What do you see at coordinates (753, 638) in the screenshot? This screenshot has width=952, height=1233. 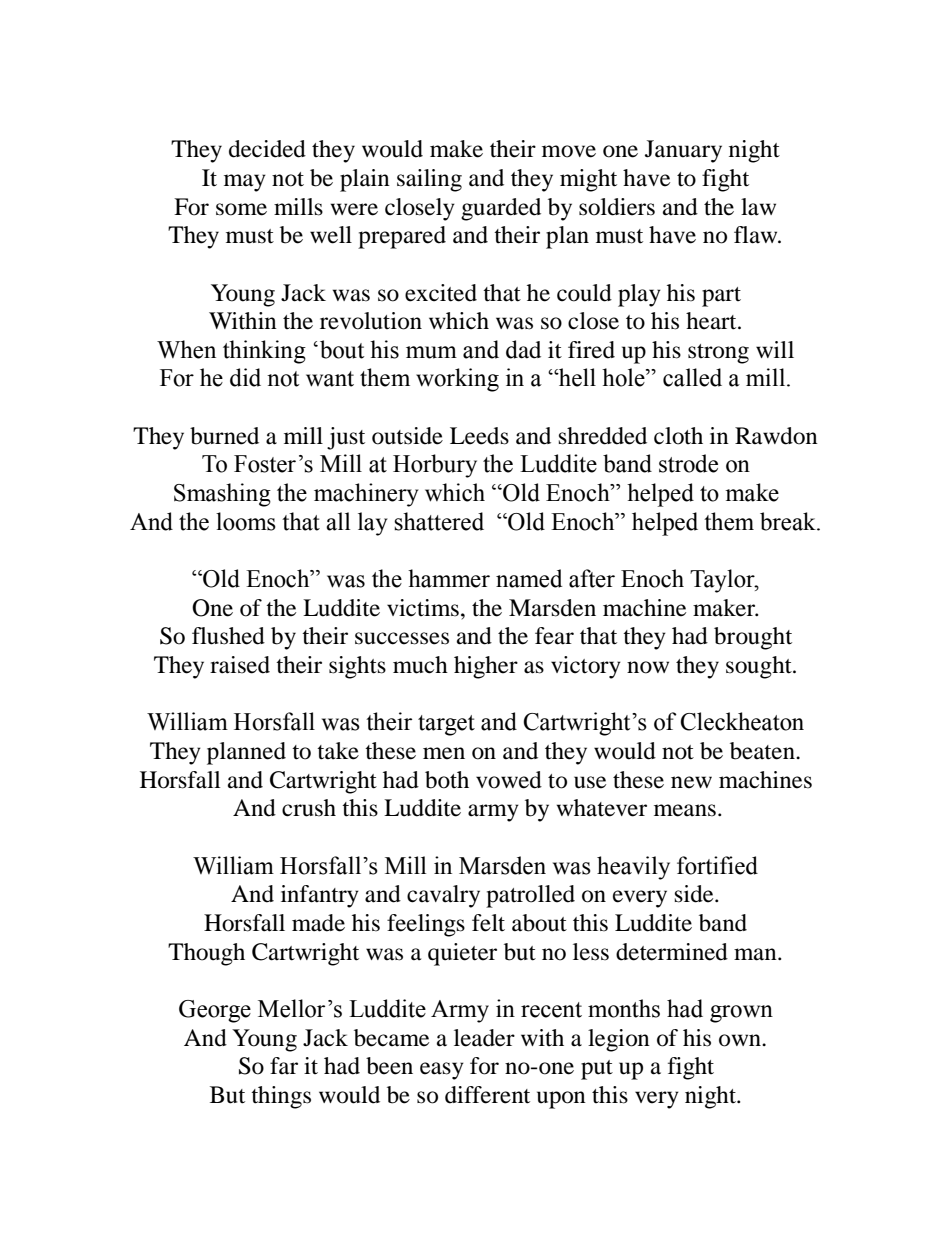 I see `brought` at bounding box center [753, 638].
